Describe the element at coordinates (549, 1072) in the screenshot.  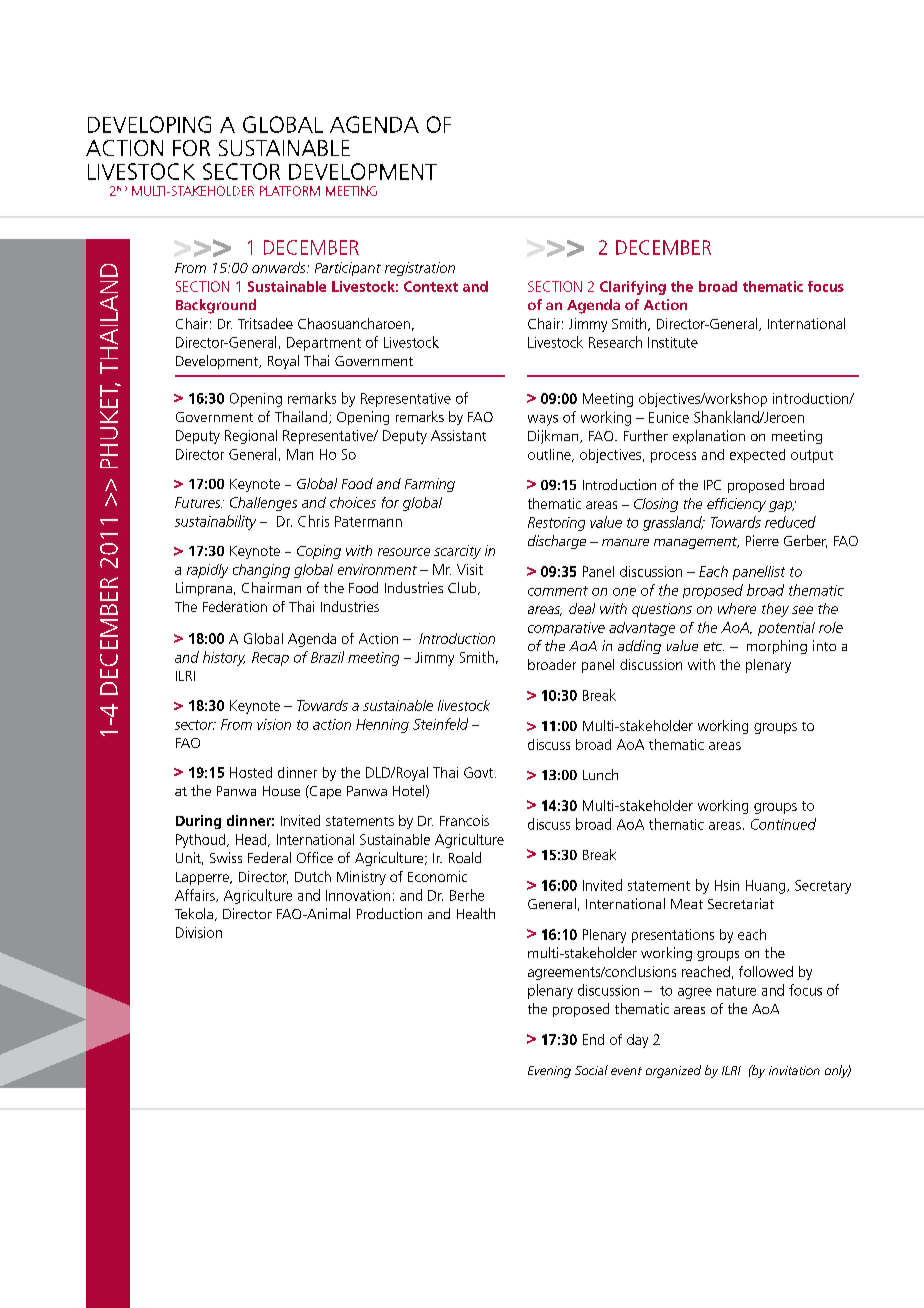
I see `Evening` at that location.
